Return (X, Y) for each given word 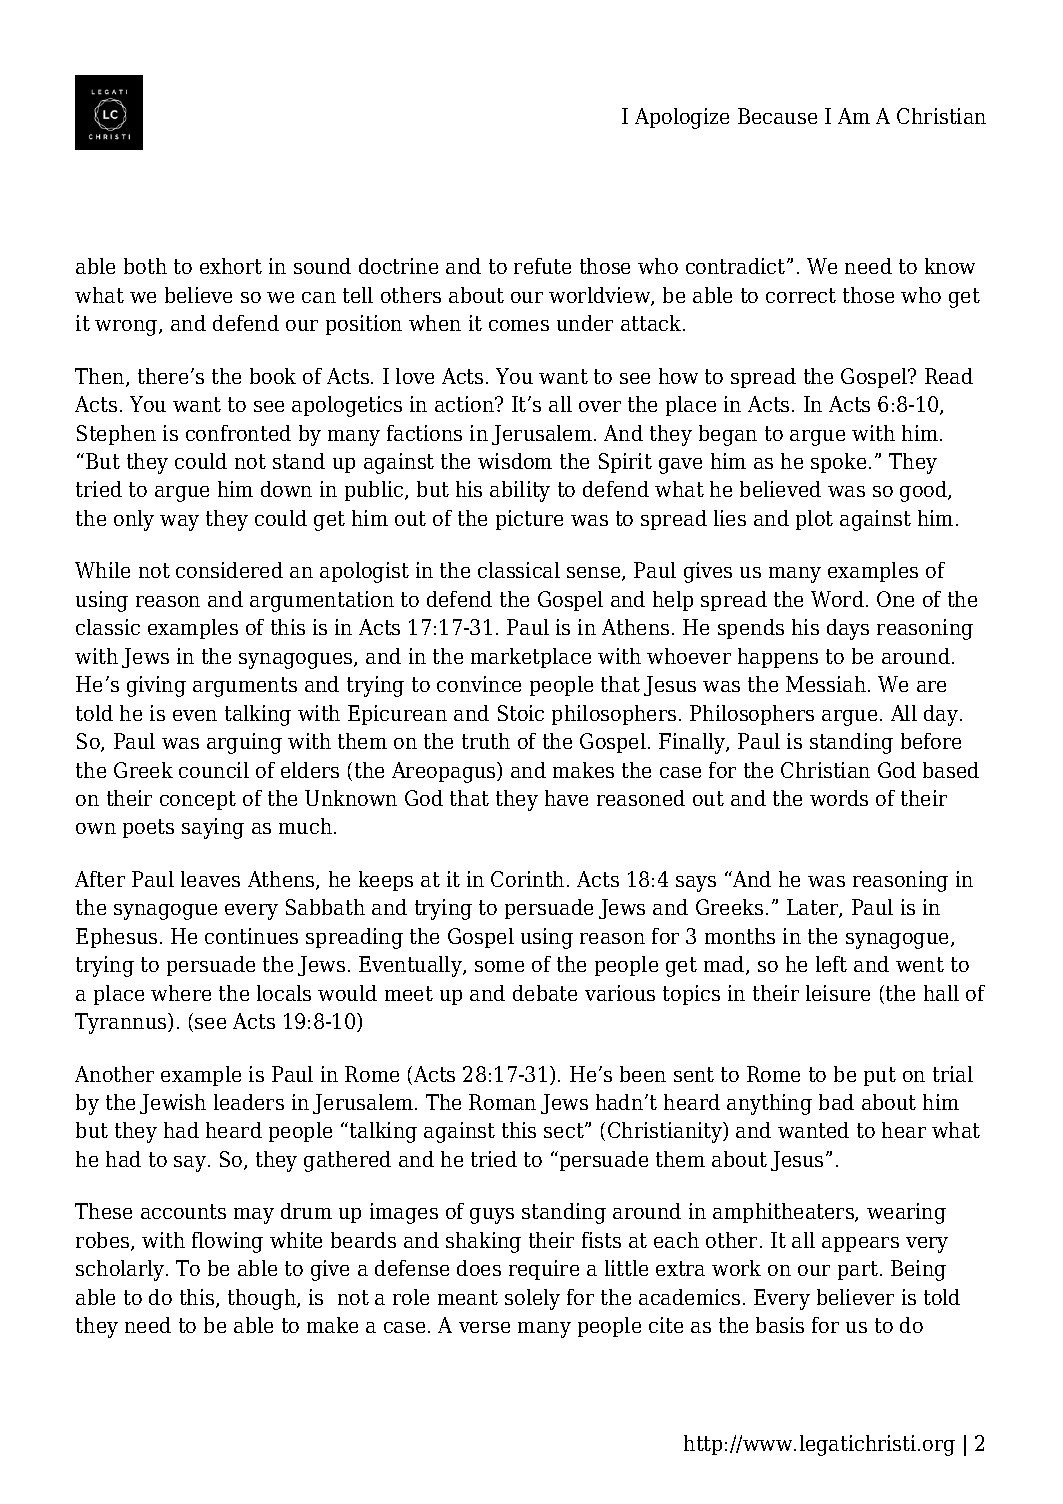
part (858, 1270)
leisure (838, 993)
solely (532, 1299)
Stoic (521, 713)
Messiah (826, 684)
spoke (838, 463)
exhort (231, 266)
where (181, 993)
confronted (238, 433)
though (263, 1299)
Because (777, 116)
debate (545, 993)
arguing (244, 743)
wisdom (515, 461)
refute (542, 266)
